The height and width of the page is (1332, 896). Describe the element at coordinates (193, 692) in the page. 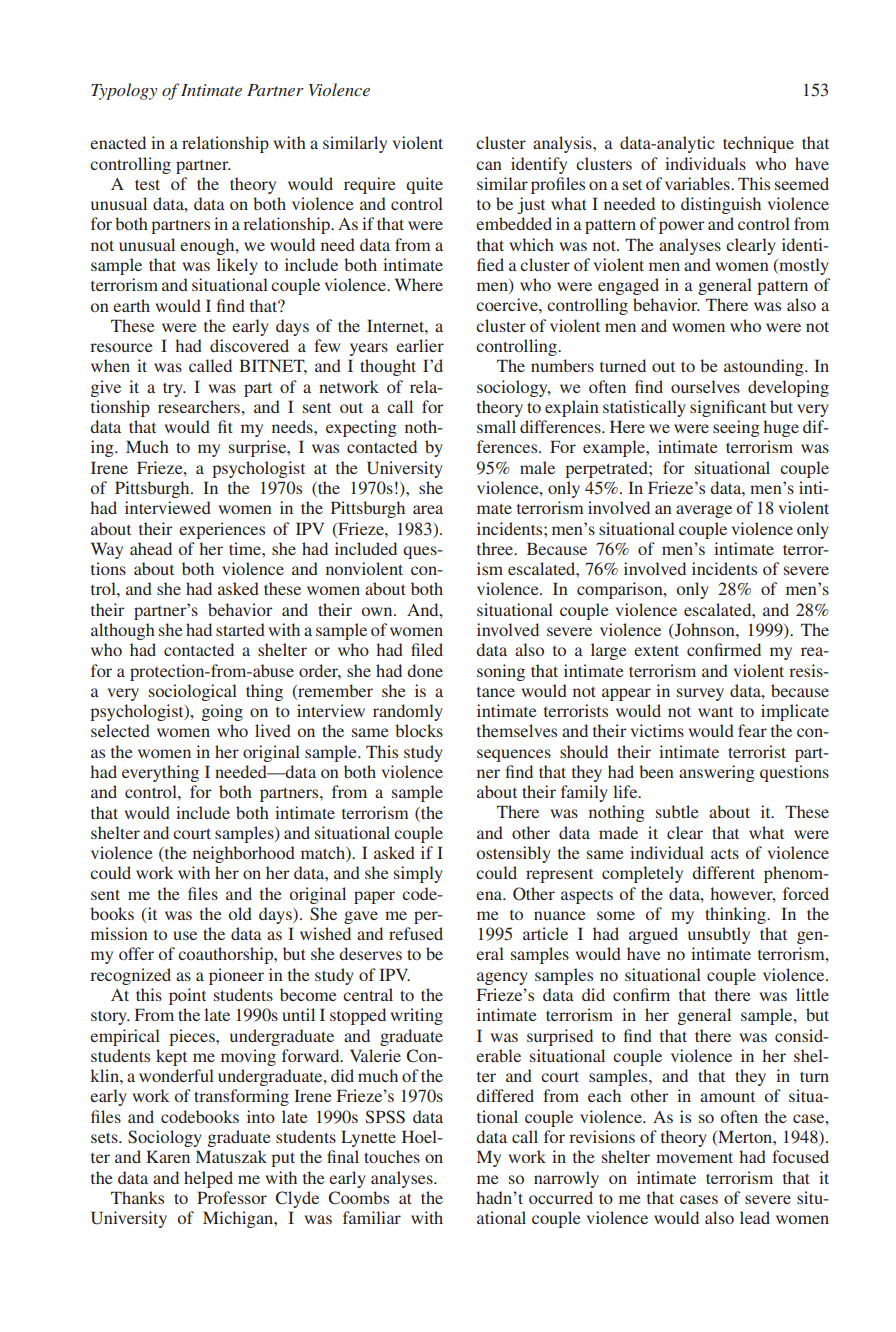

I see `sociological` at that location.
